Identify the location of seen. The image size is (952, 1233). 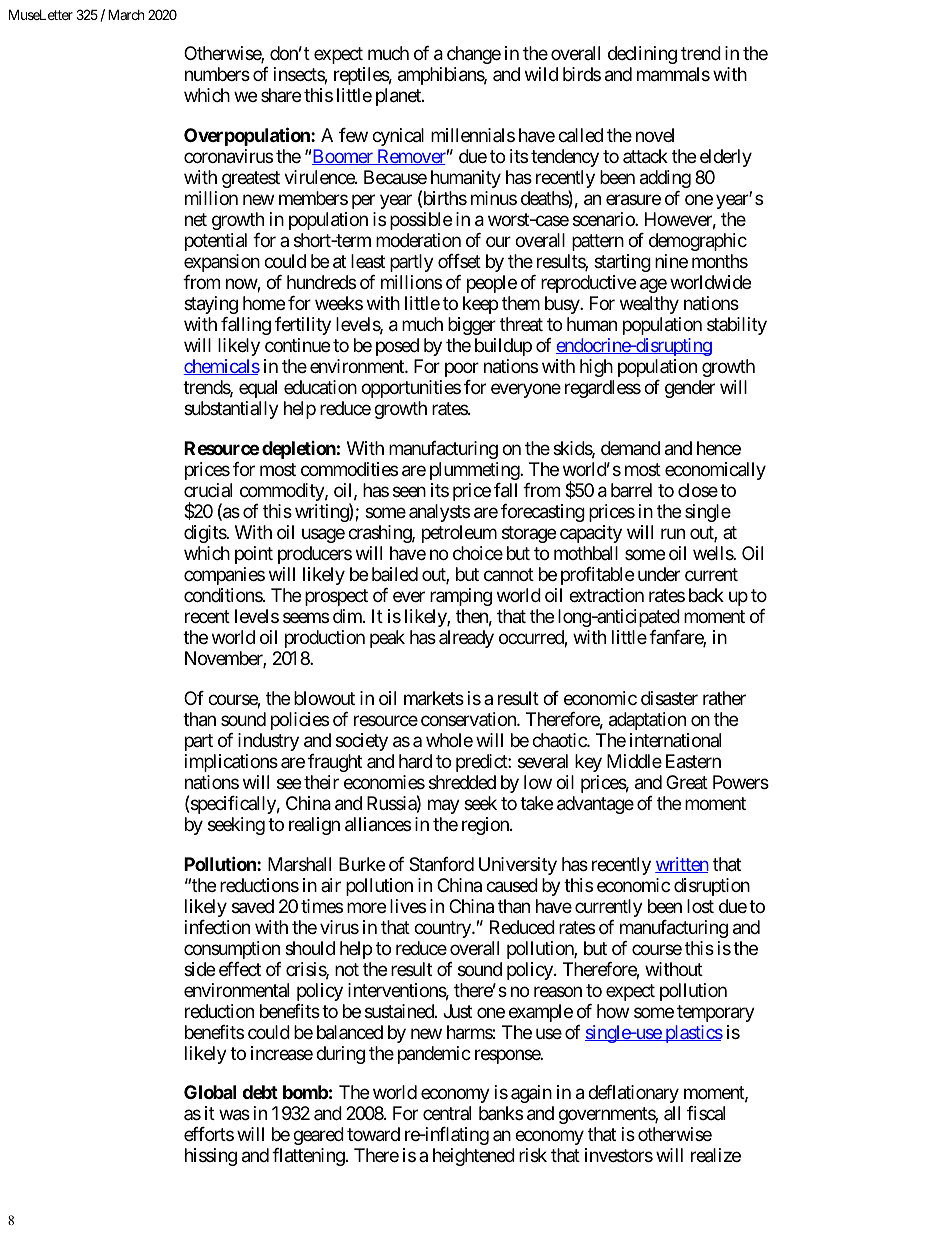
(409, 491).
